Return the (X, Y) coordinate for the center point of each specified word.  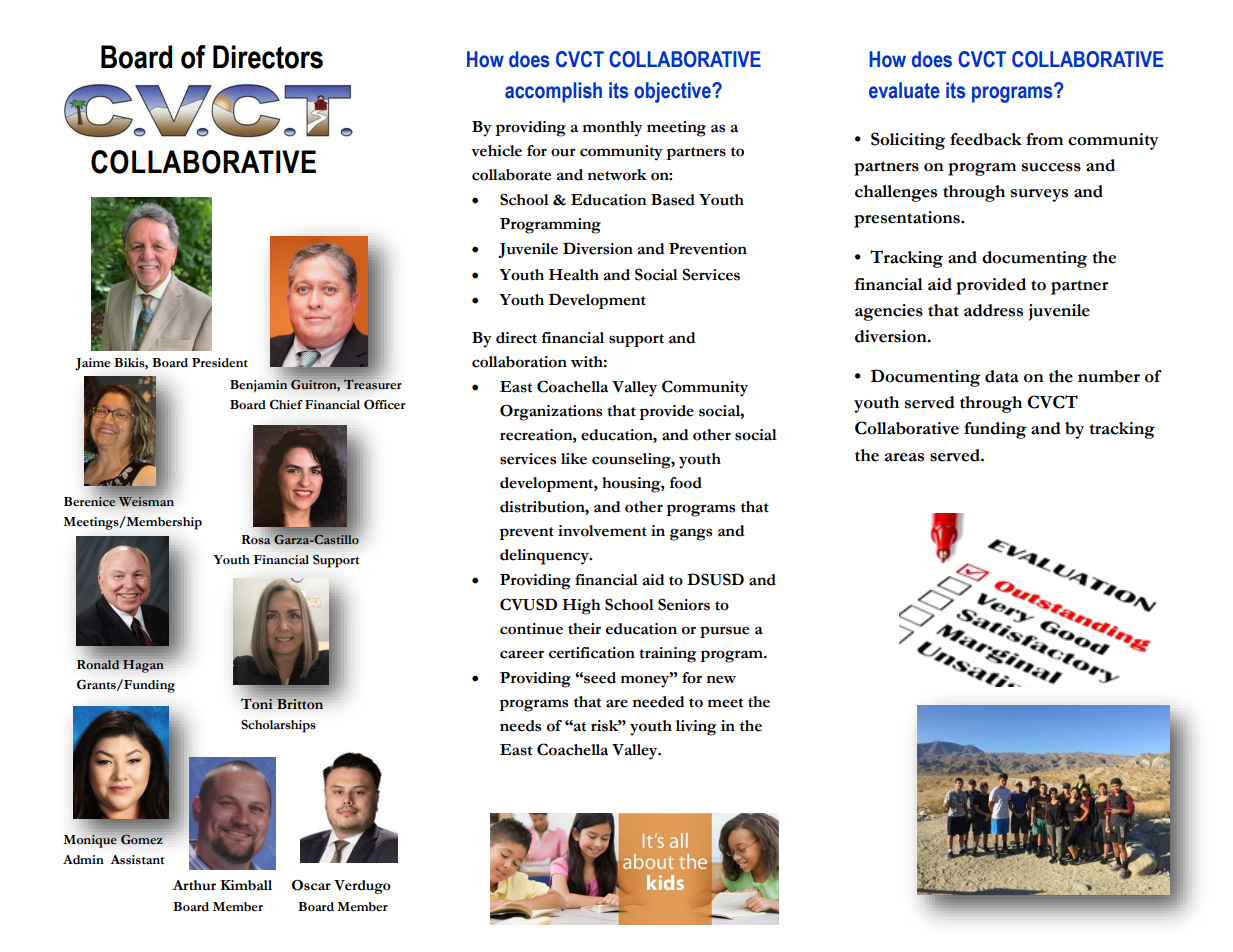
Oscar (311, 885)
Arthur (194, 885)
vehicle (496, 151)
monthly (612, 129)
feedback (986, 139)
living (696, 728)
